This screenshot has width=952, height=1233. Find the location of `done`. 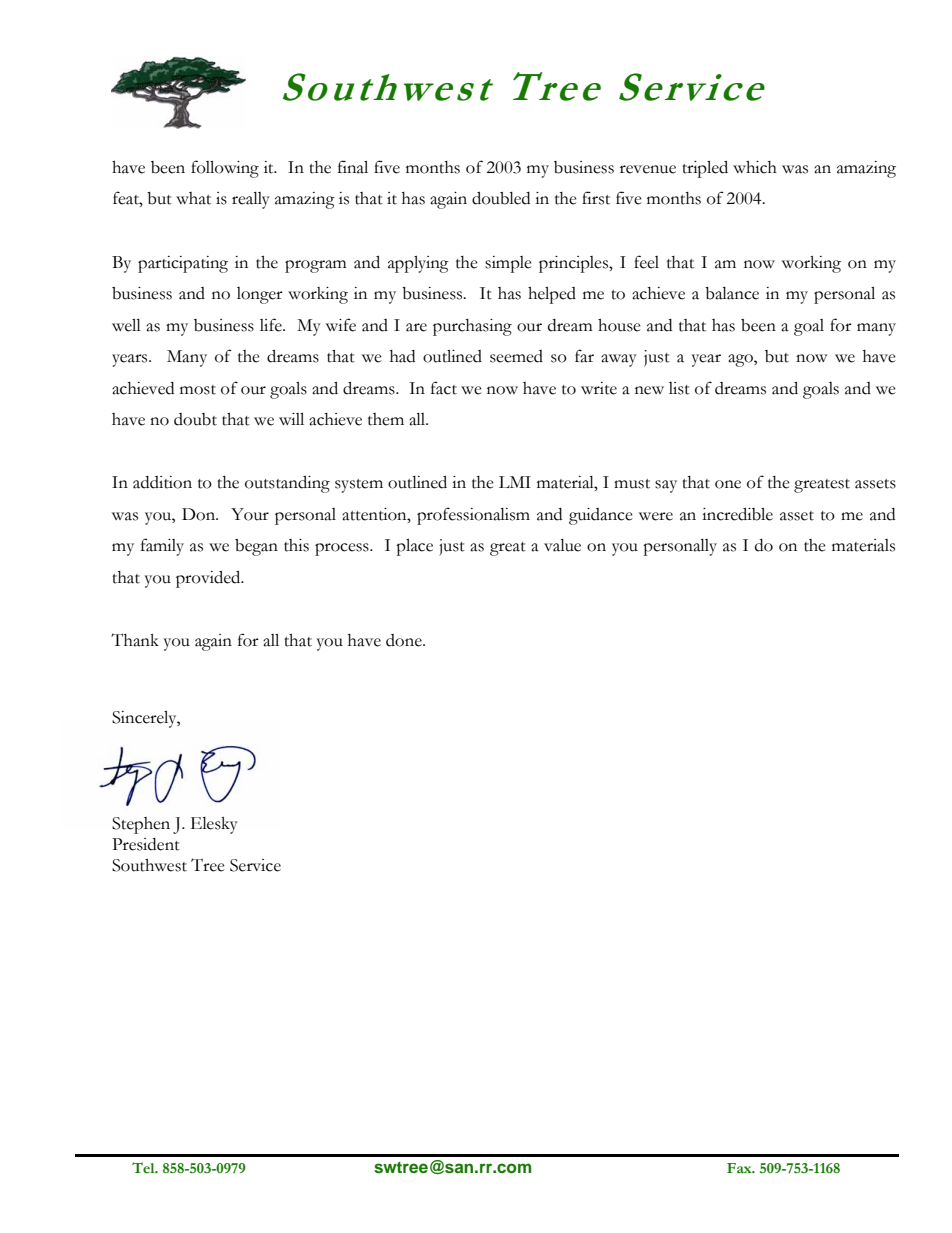

done is located at coordinates (405, 640).
